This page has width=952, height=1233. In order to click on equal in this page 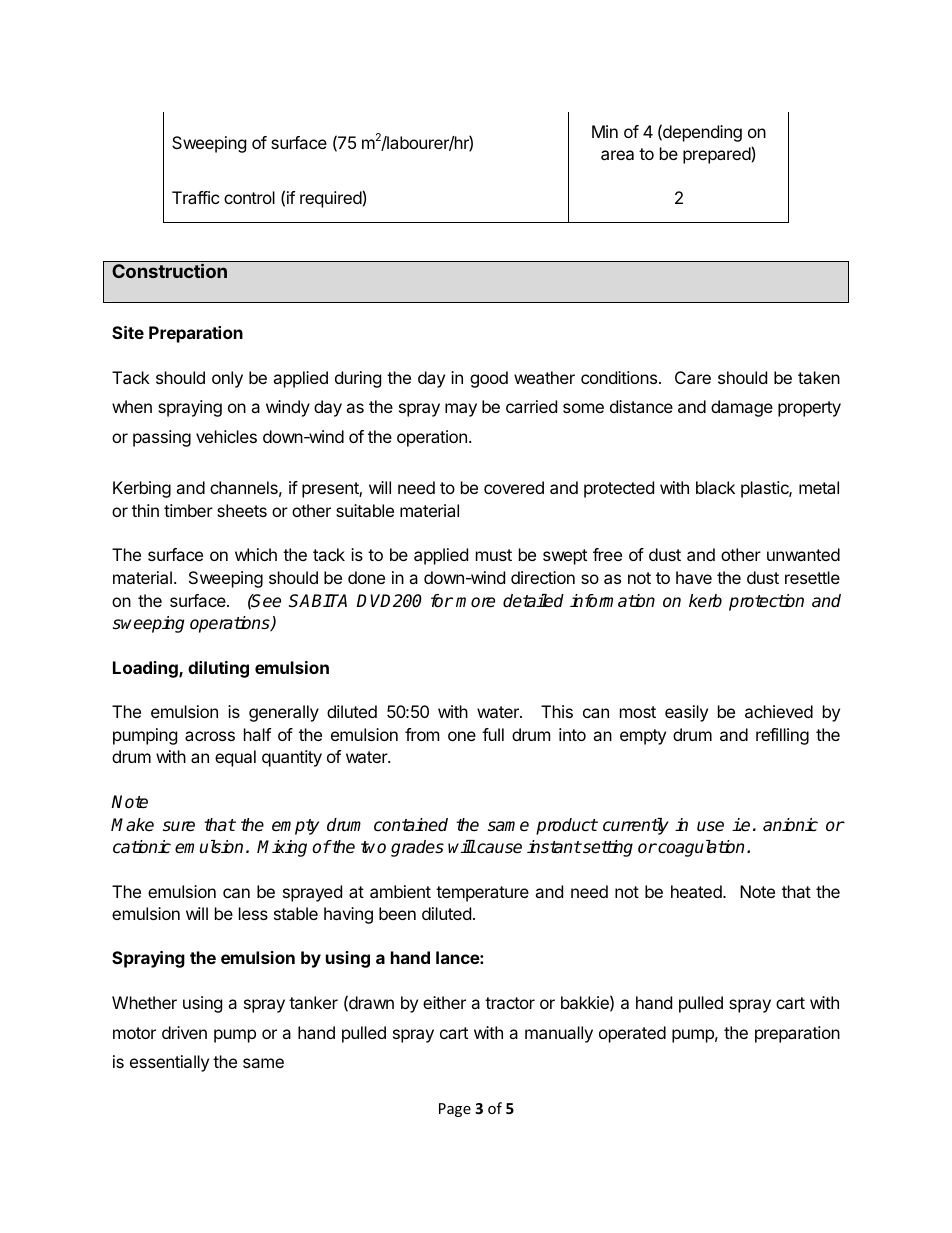, I will do `click(235, 758)`.
